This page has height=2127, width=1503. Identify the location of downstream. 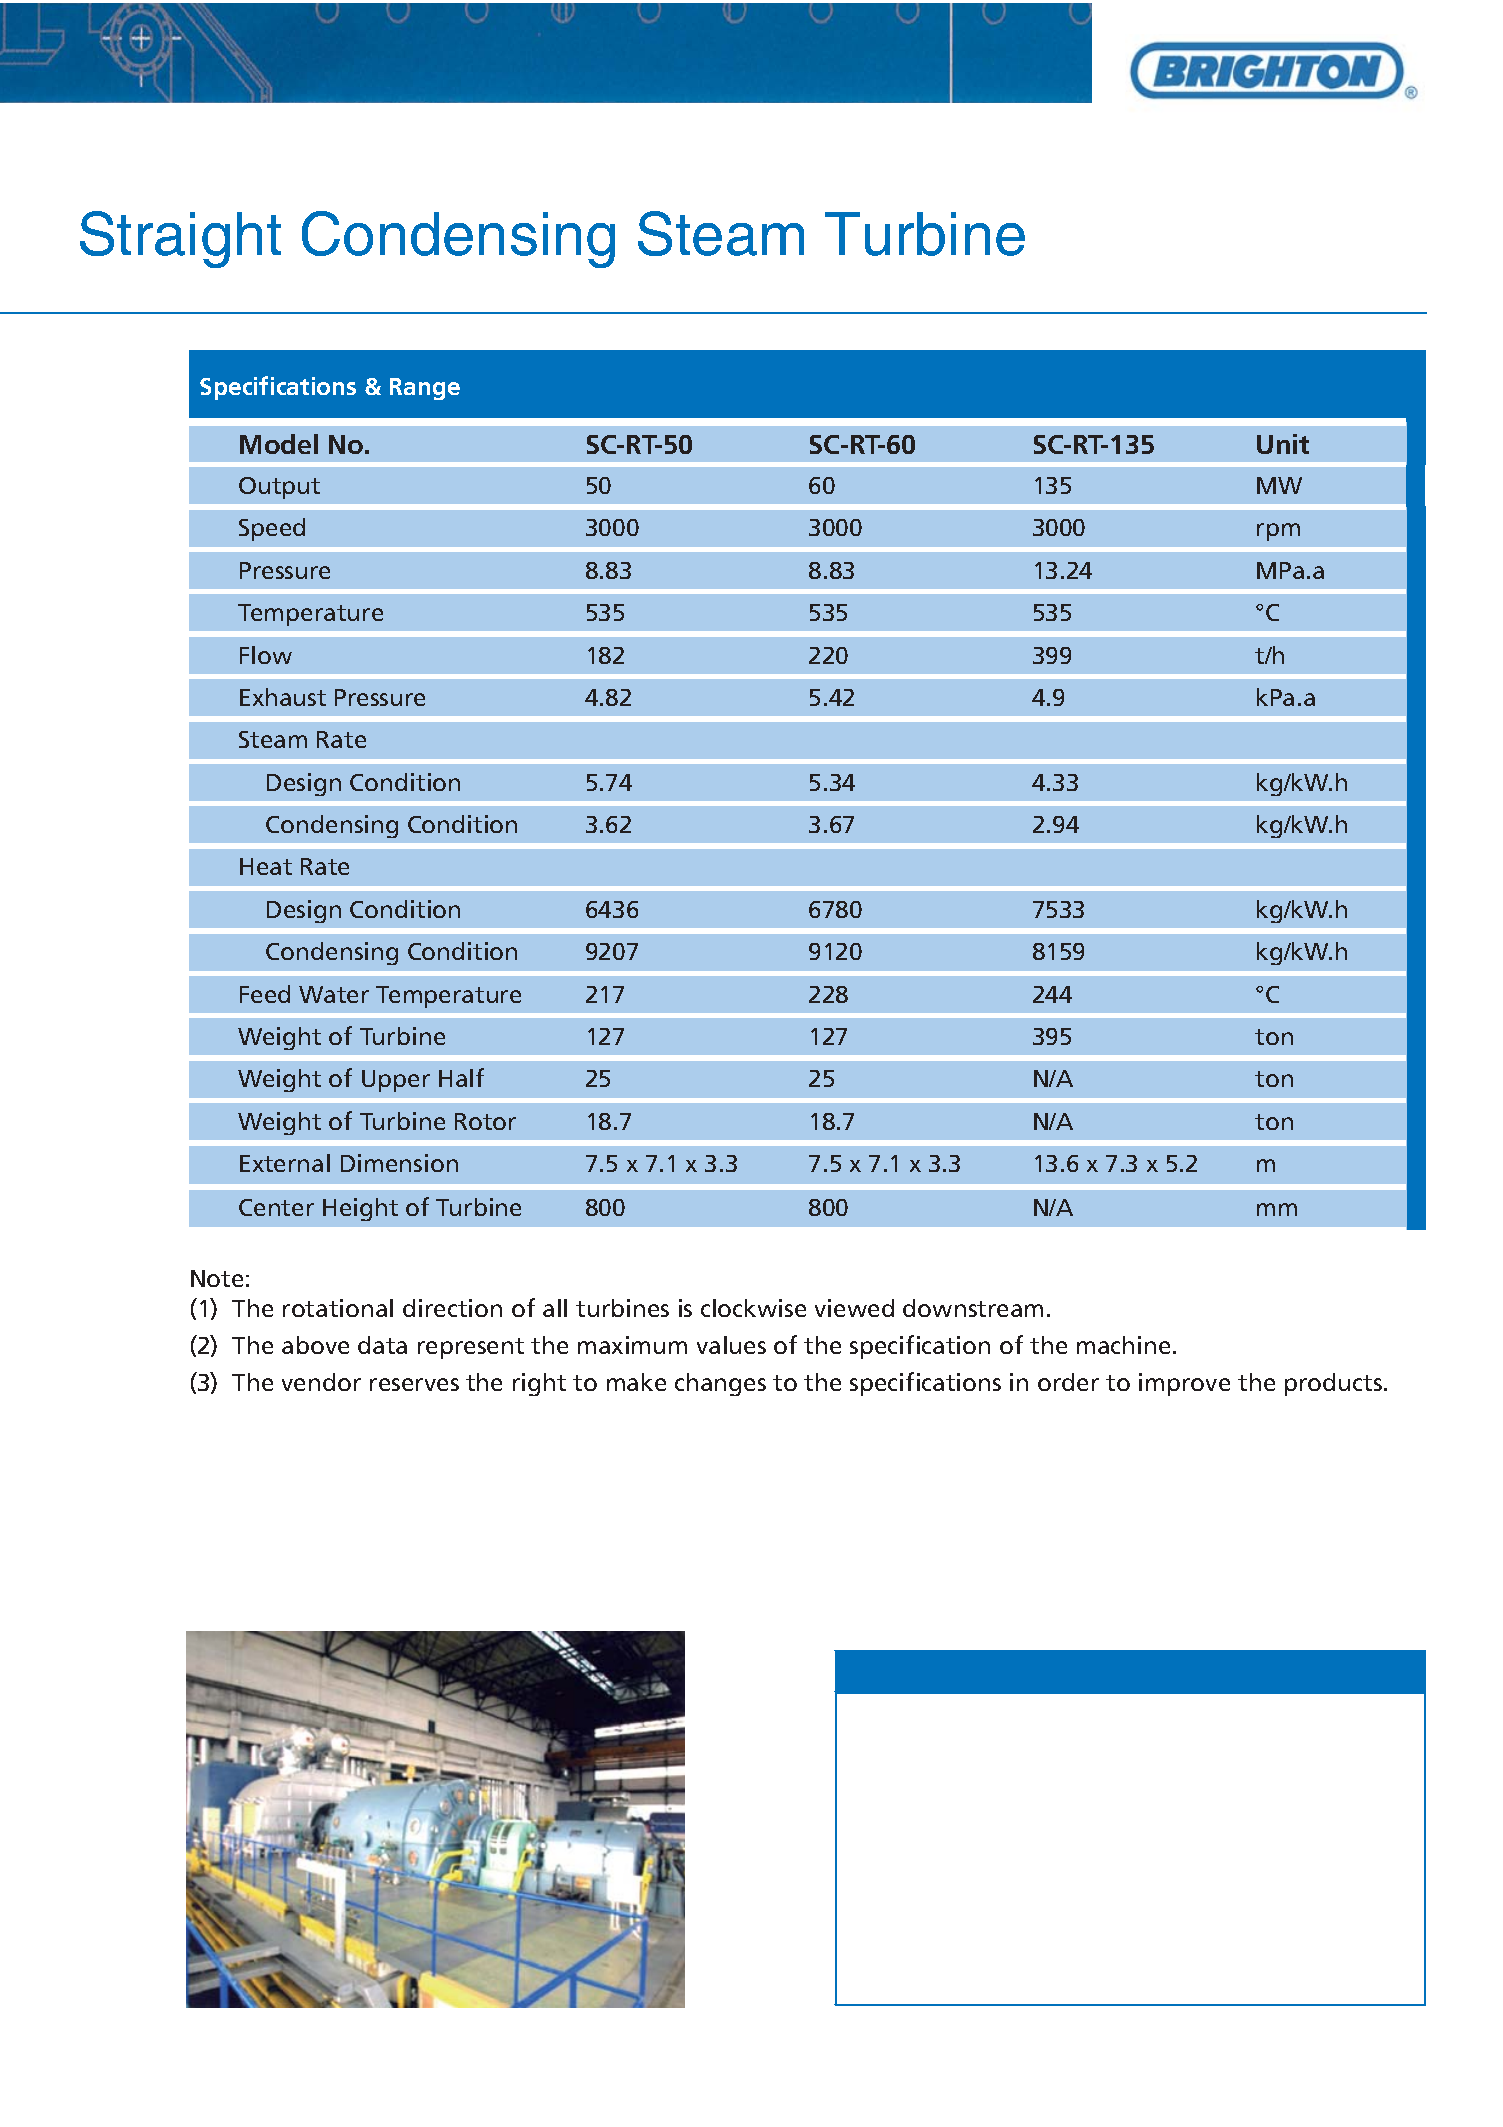
(973, 1308).
